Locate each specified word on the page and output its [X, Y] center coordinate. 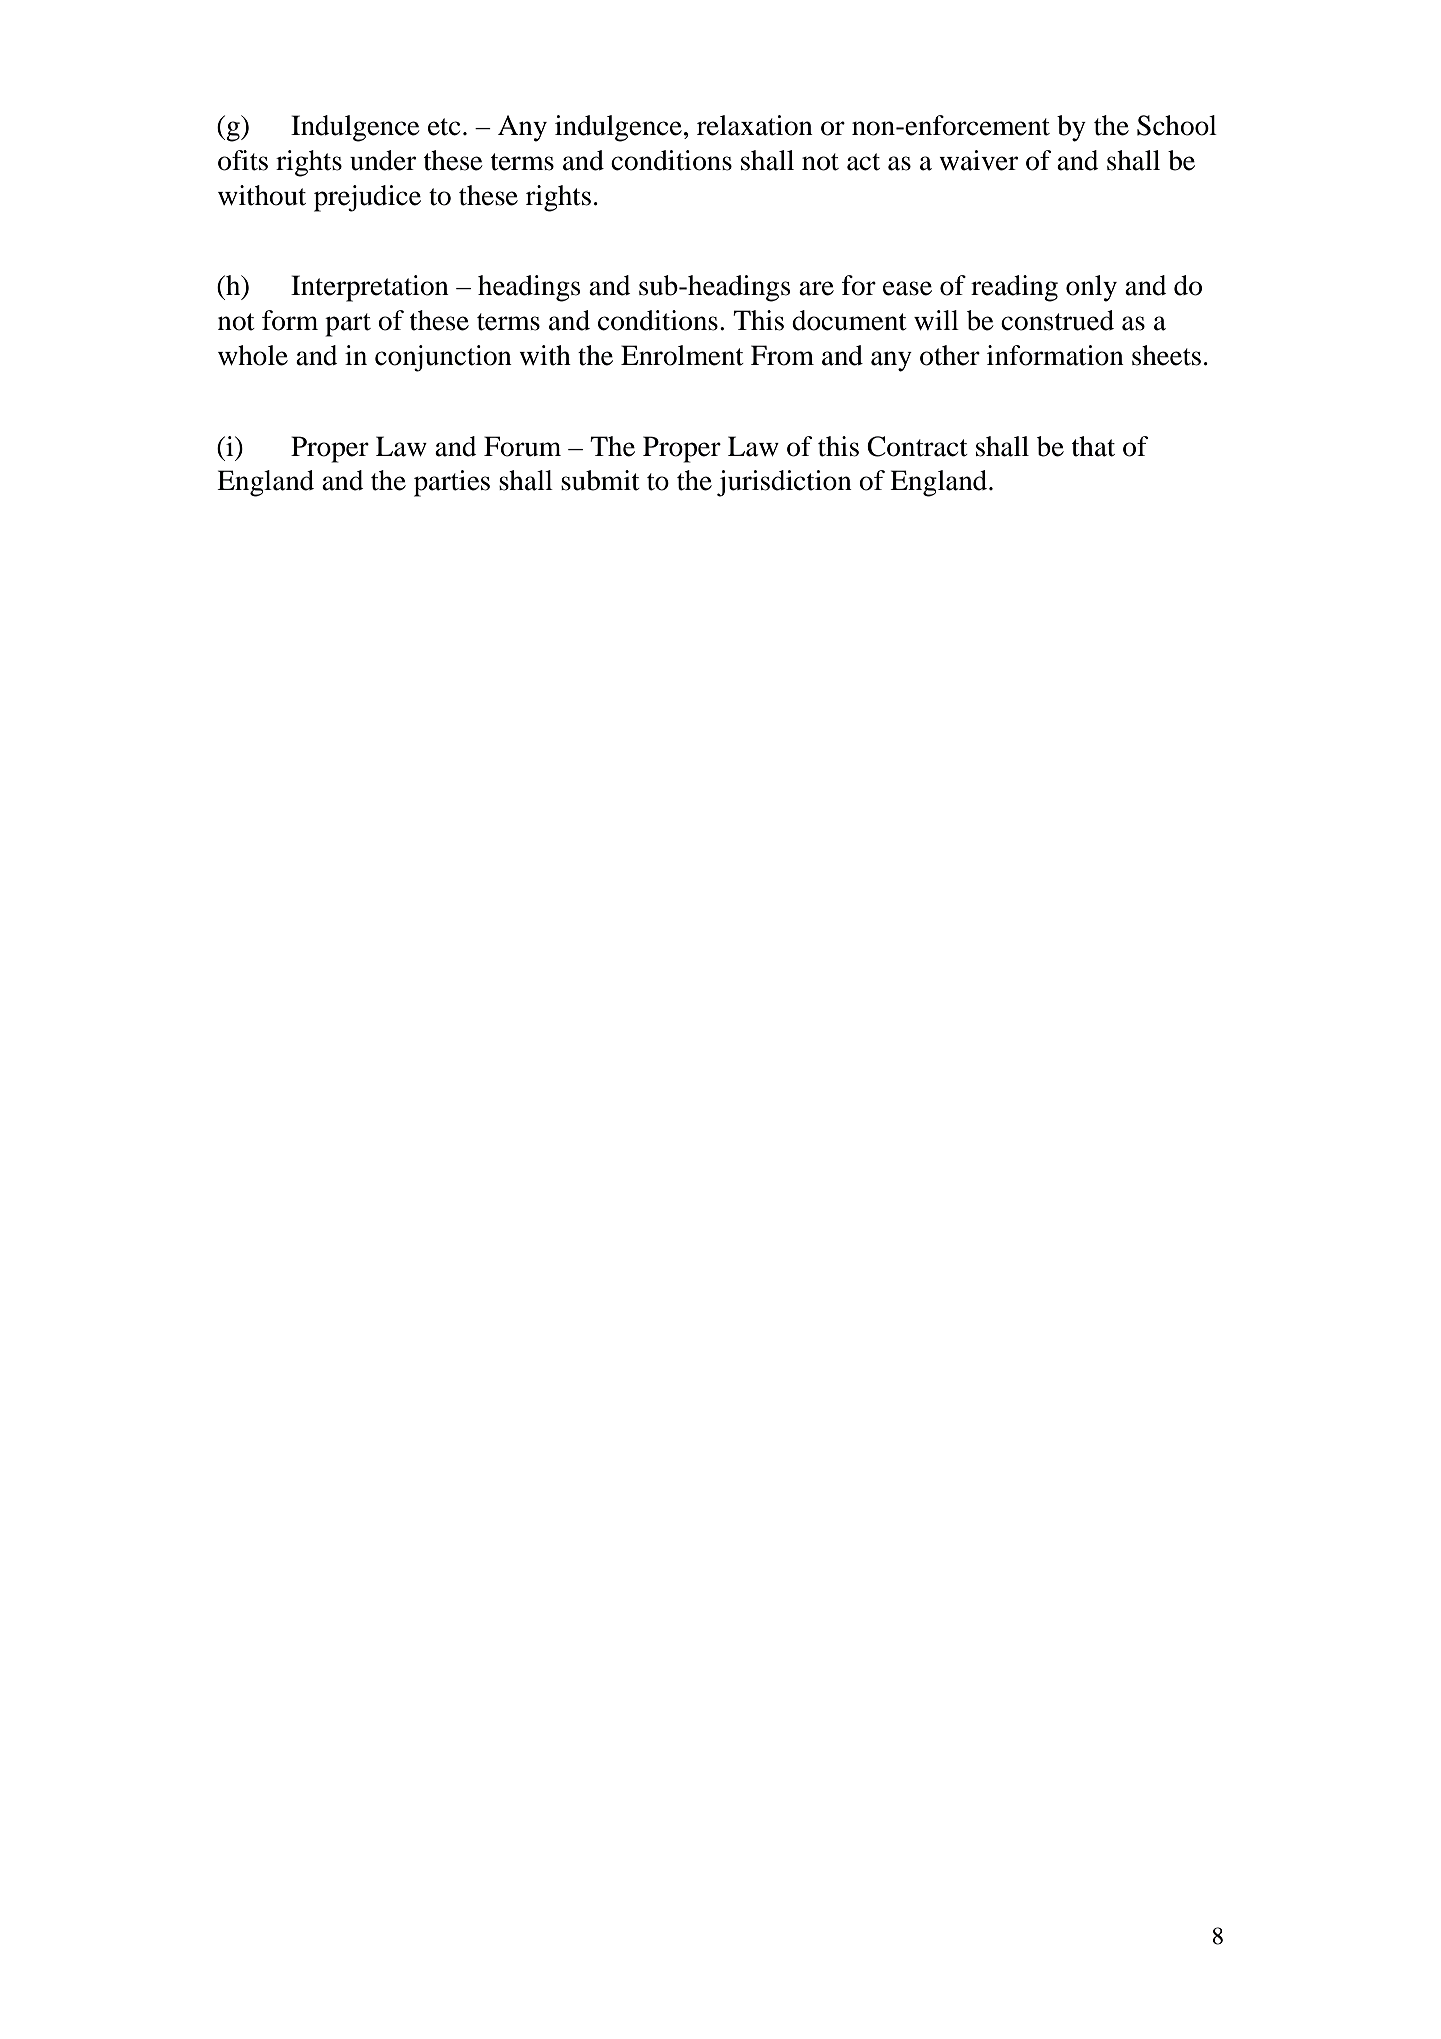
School [1177, 125]
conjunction [443, 358]
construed [1057, 320]
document [849, 320]
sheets [1166, 355]
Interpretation [370, 288]
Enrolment [682, 355]
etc [444, 127]
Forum [522, 446]
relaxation [755, 125]
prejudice [367, 198]
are [816, 288]
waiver [978, 160]
